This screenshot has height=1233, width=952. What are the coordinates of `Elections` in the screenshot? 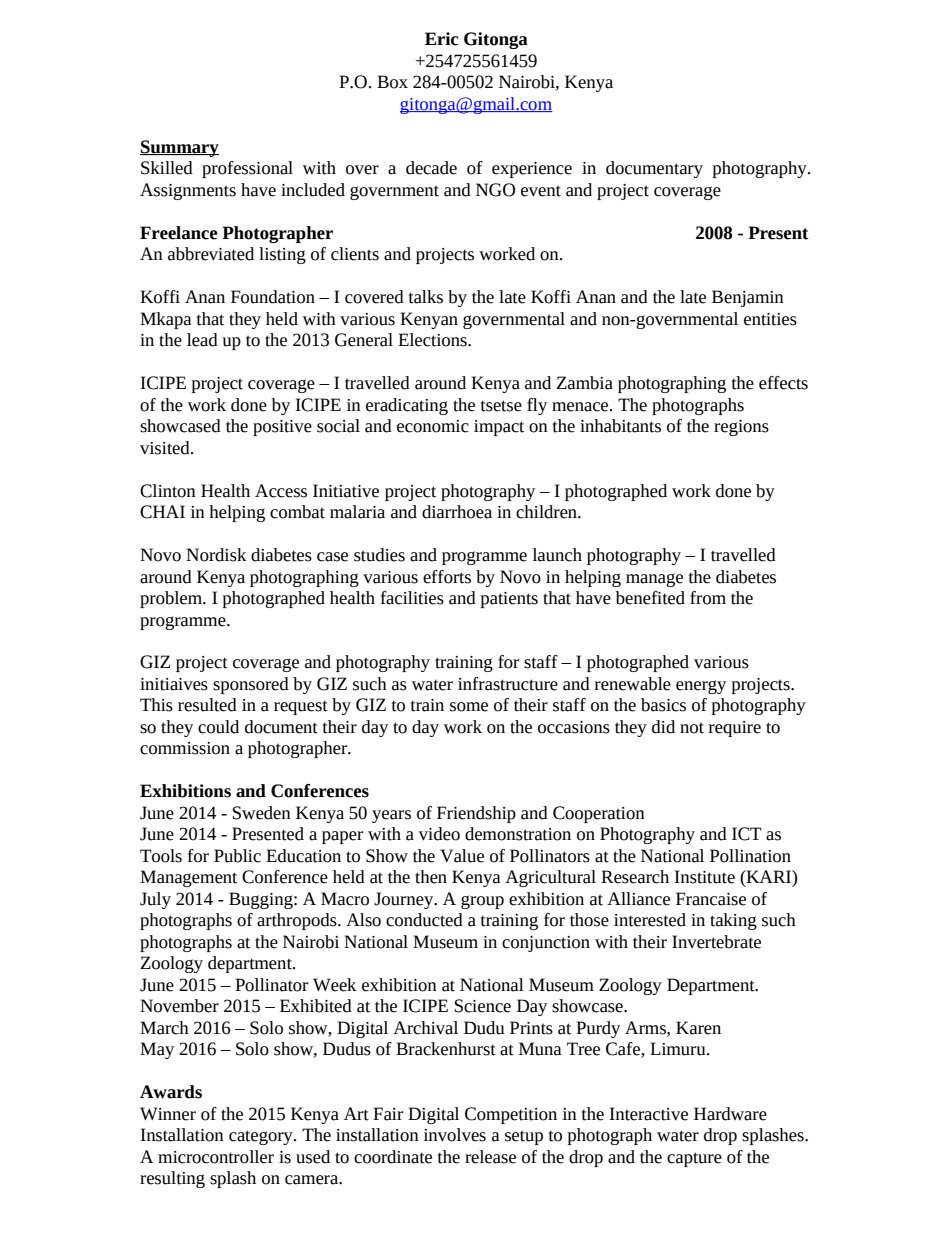 It's located at (433, 340).
